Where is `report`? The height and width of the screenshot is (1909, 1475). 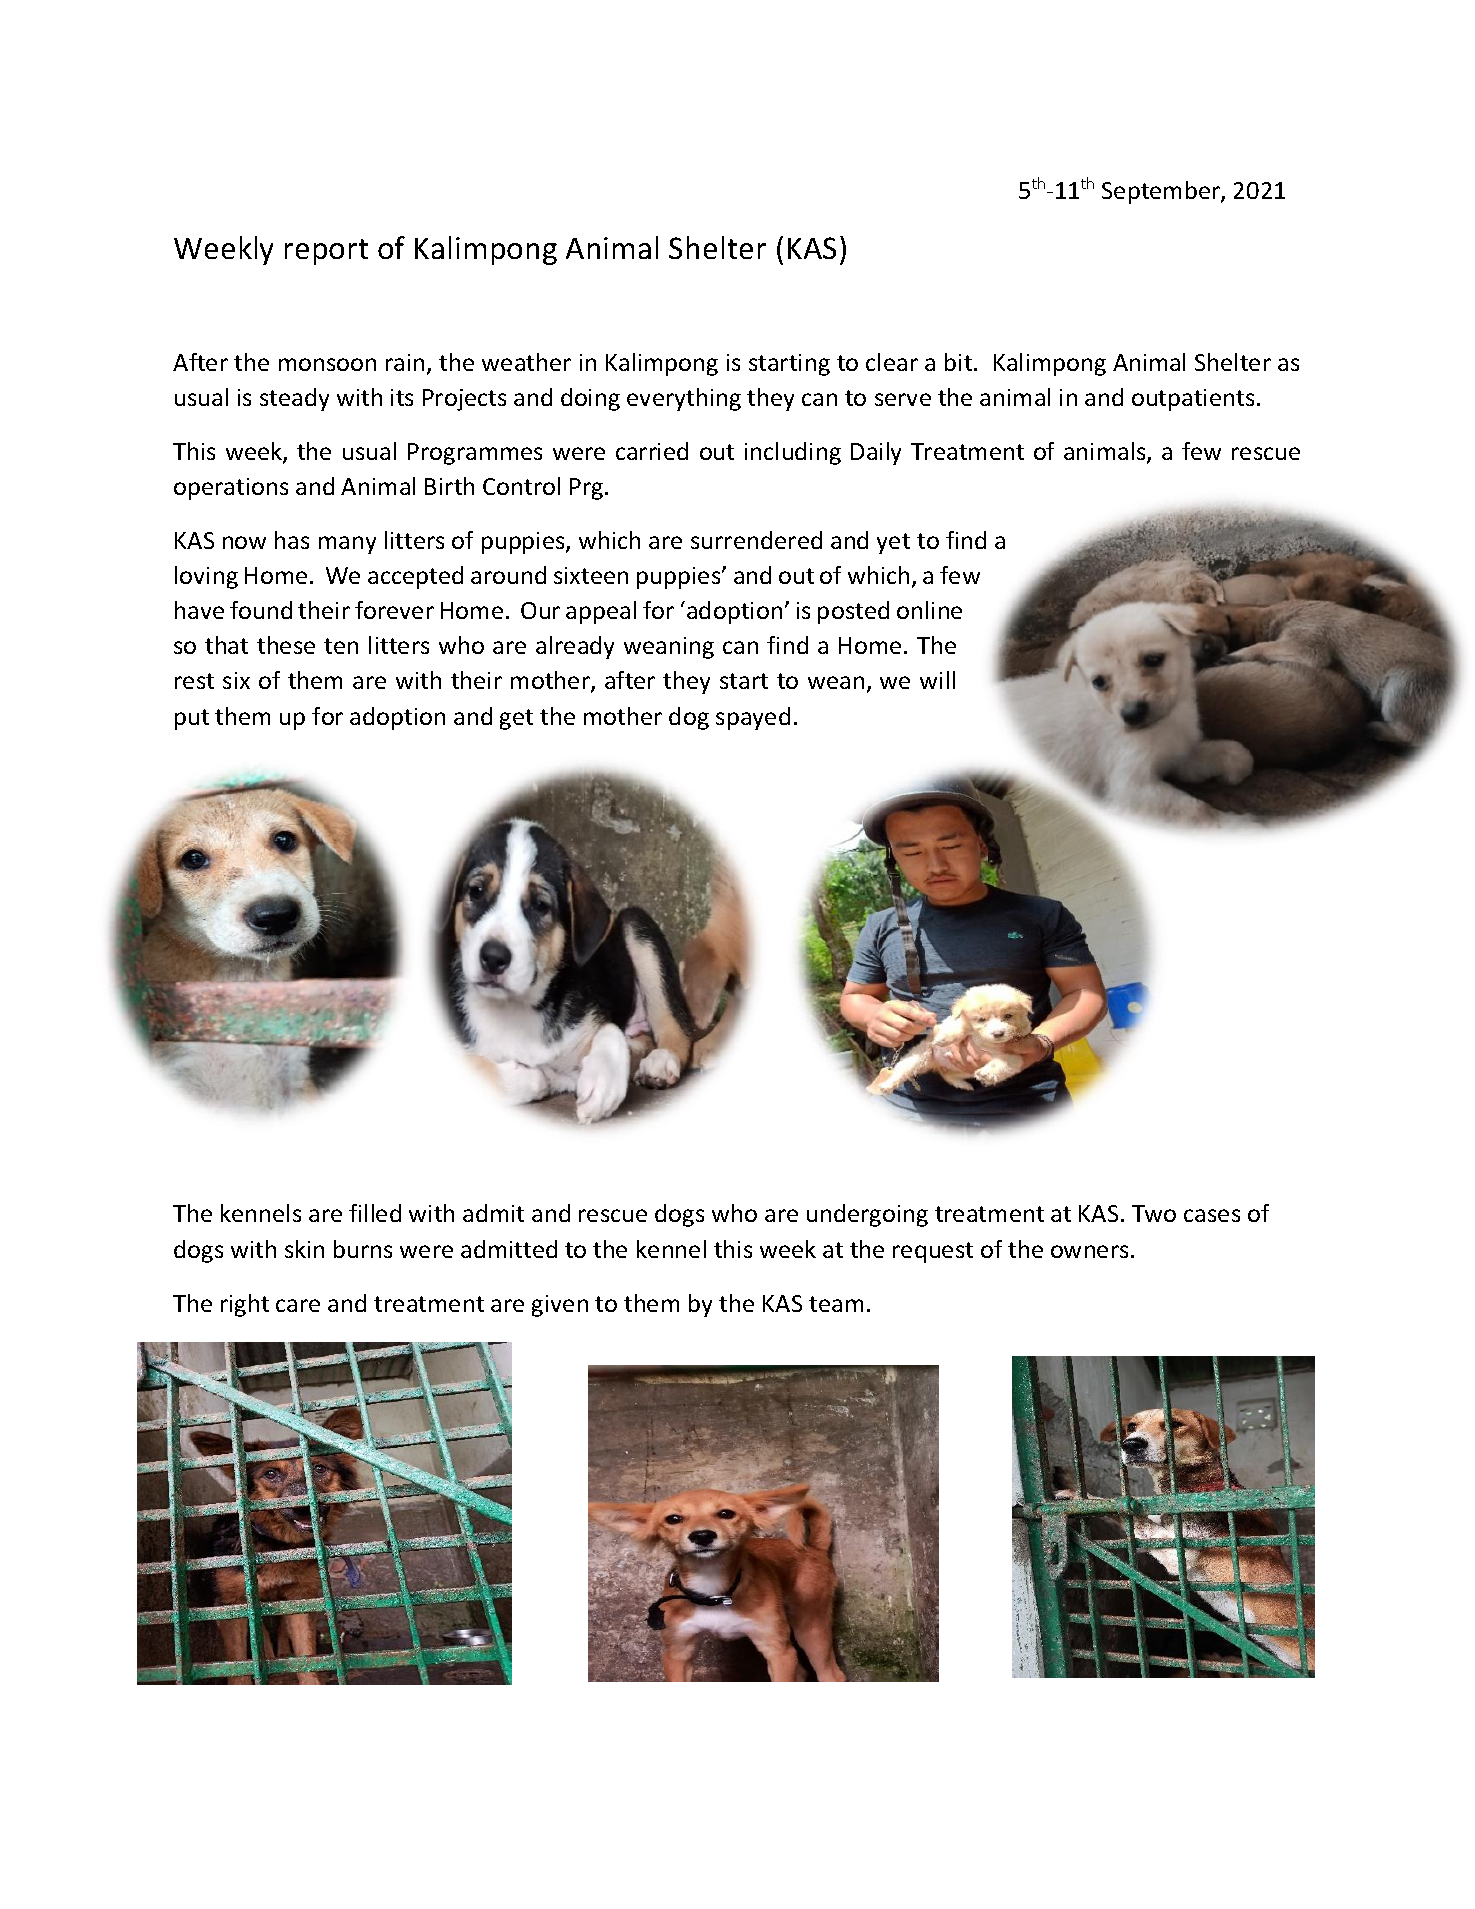 report is located at coordinates (326, 252).
